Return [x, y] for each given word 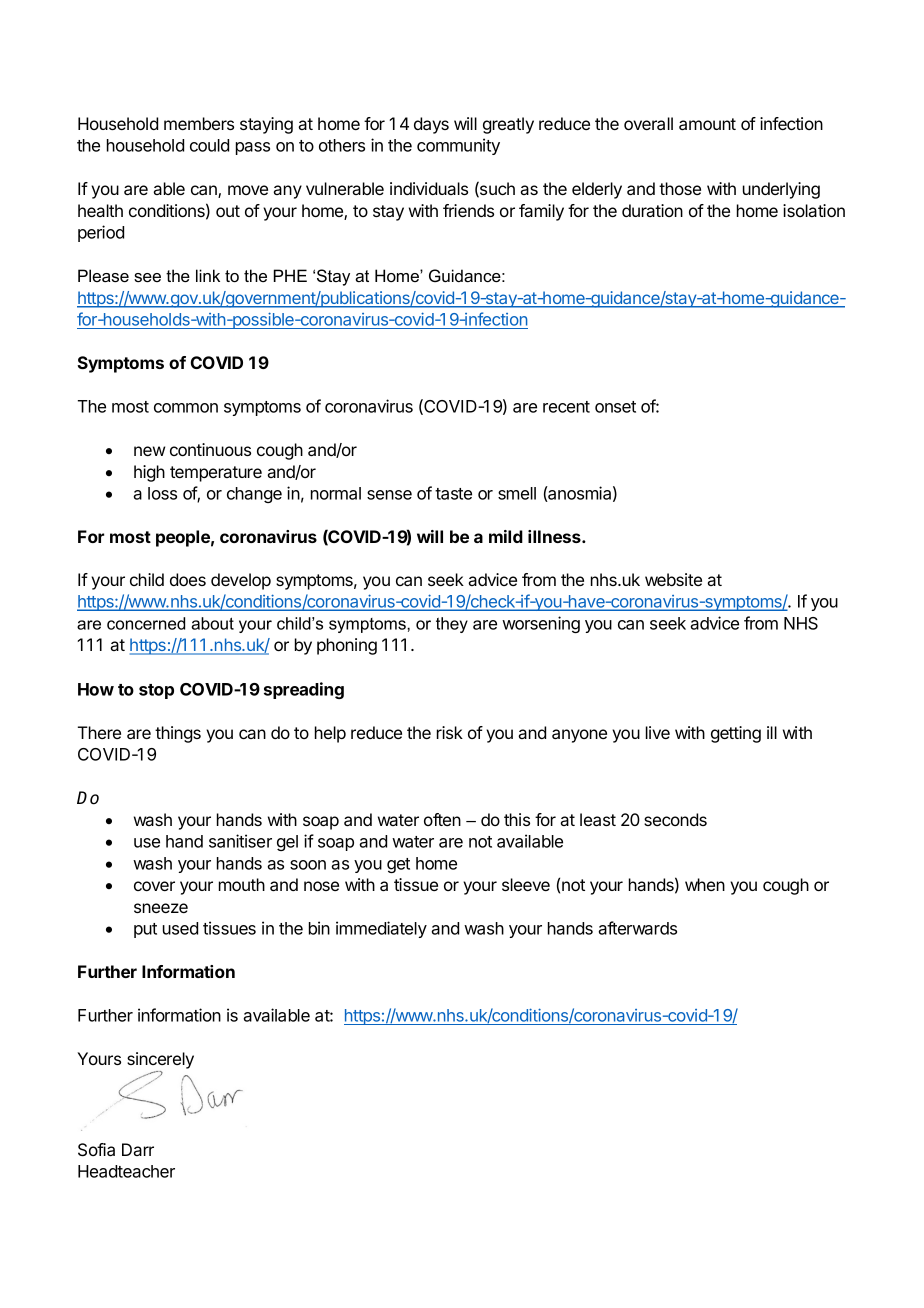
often [442, 819]
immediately [381, 929]
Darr [138, 1149]
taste [453, 494]
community [458, 146]
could [209, 145]
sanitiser [240, 841]
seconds [675, 819]
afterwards [637, 928]
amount [707, 124]
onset [615, 407]
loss [162, 493]
